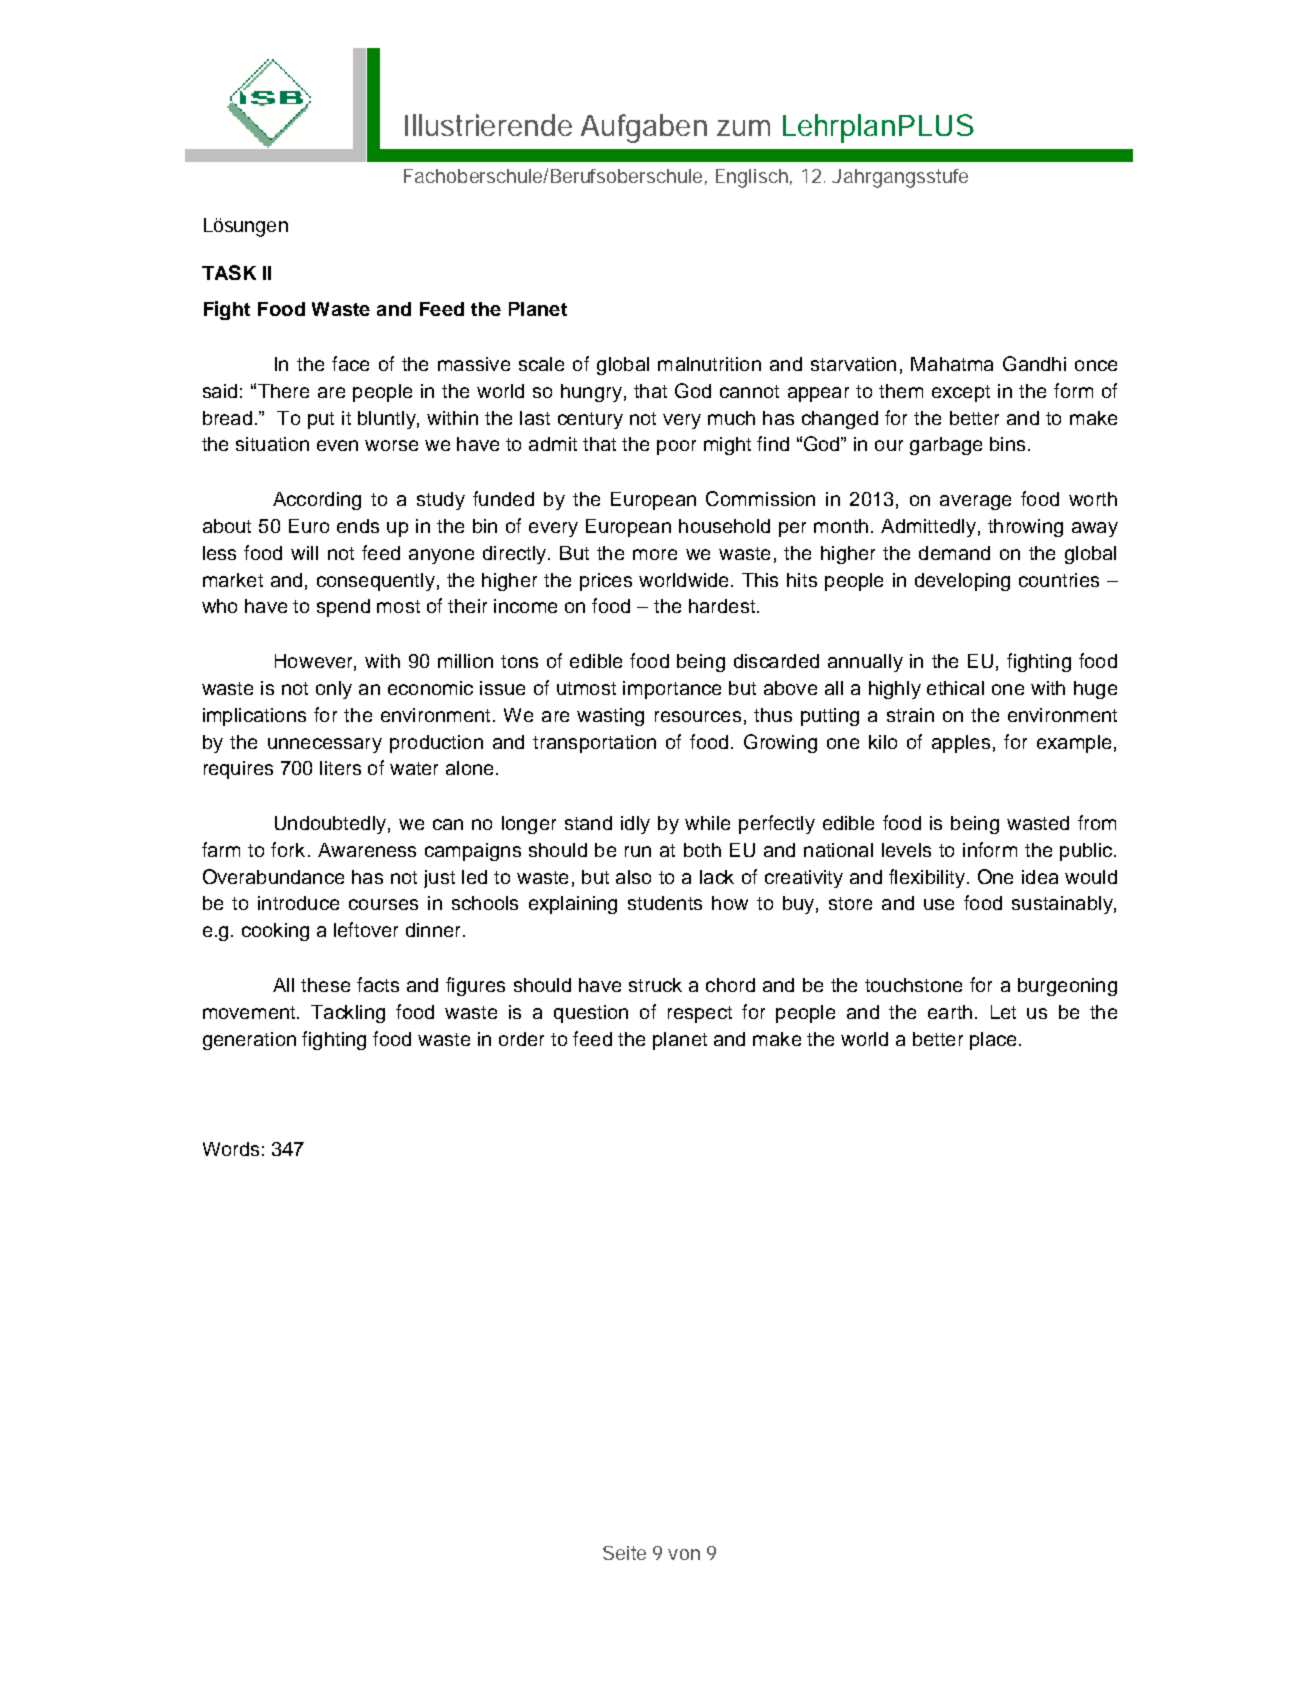  What do you see at coordinates (993, 1041) in the image?
I see `place` at bounding box center [993, 1041].
